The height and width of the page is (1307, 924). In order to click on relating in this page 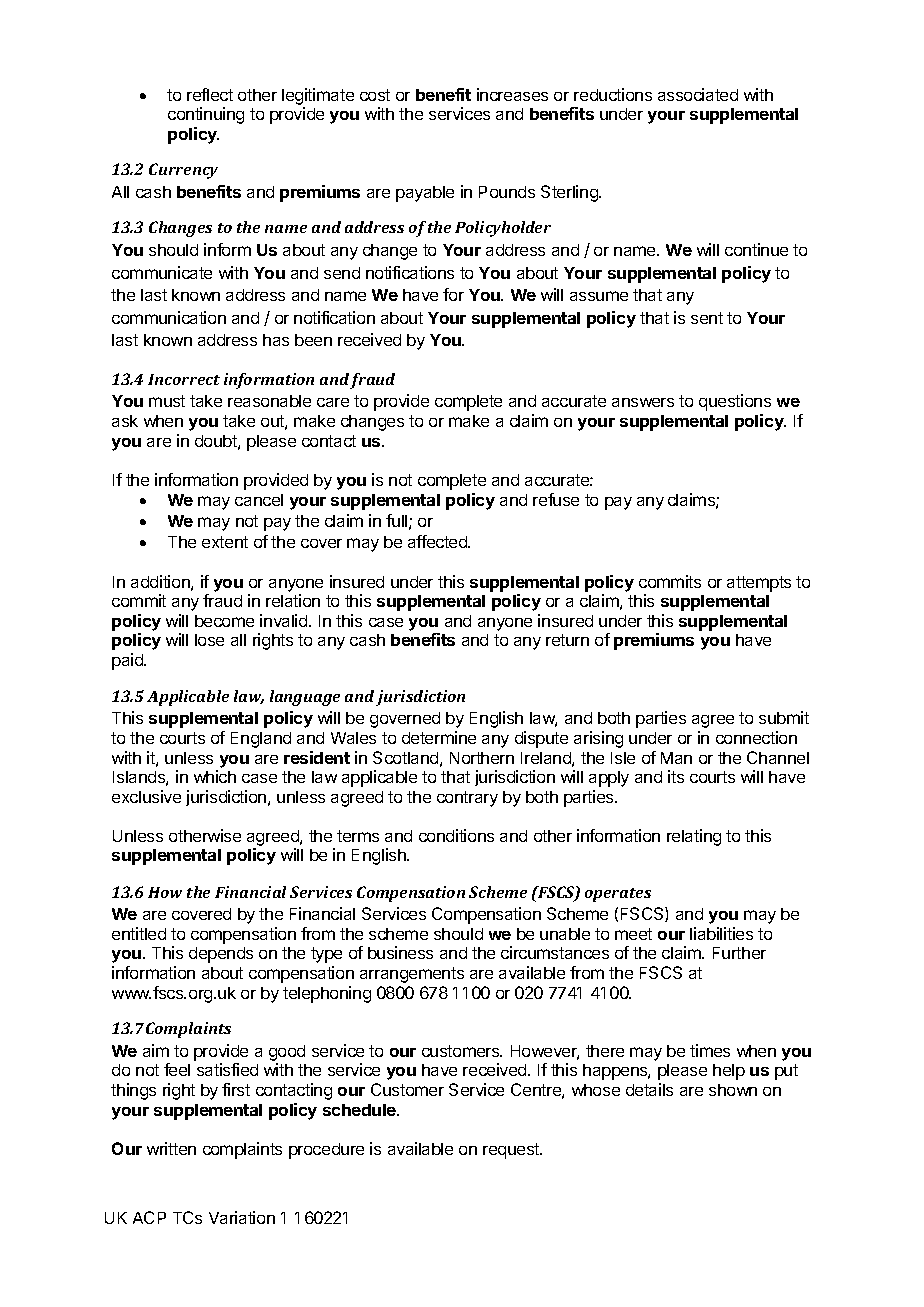, I will do `click(694, 837)`.
